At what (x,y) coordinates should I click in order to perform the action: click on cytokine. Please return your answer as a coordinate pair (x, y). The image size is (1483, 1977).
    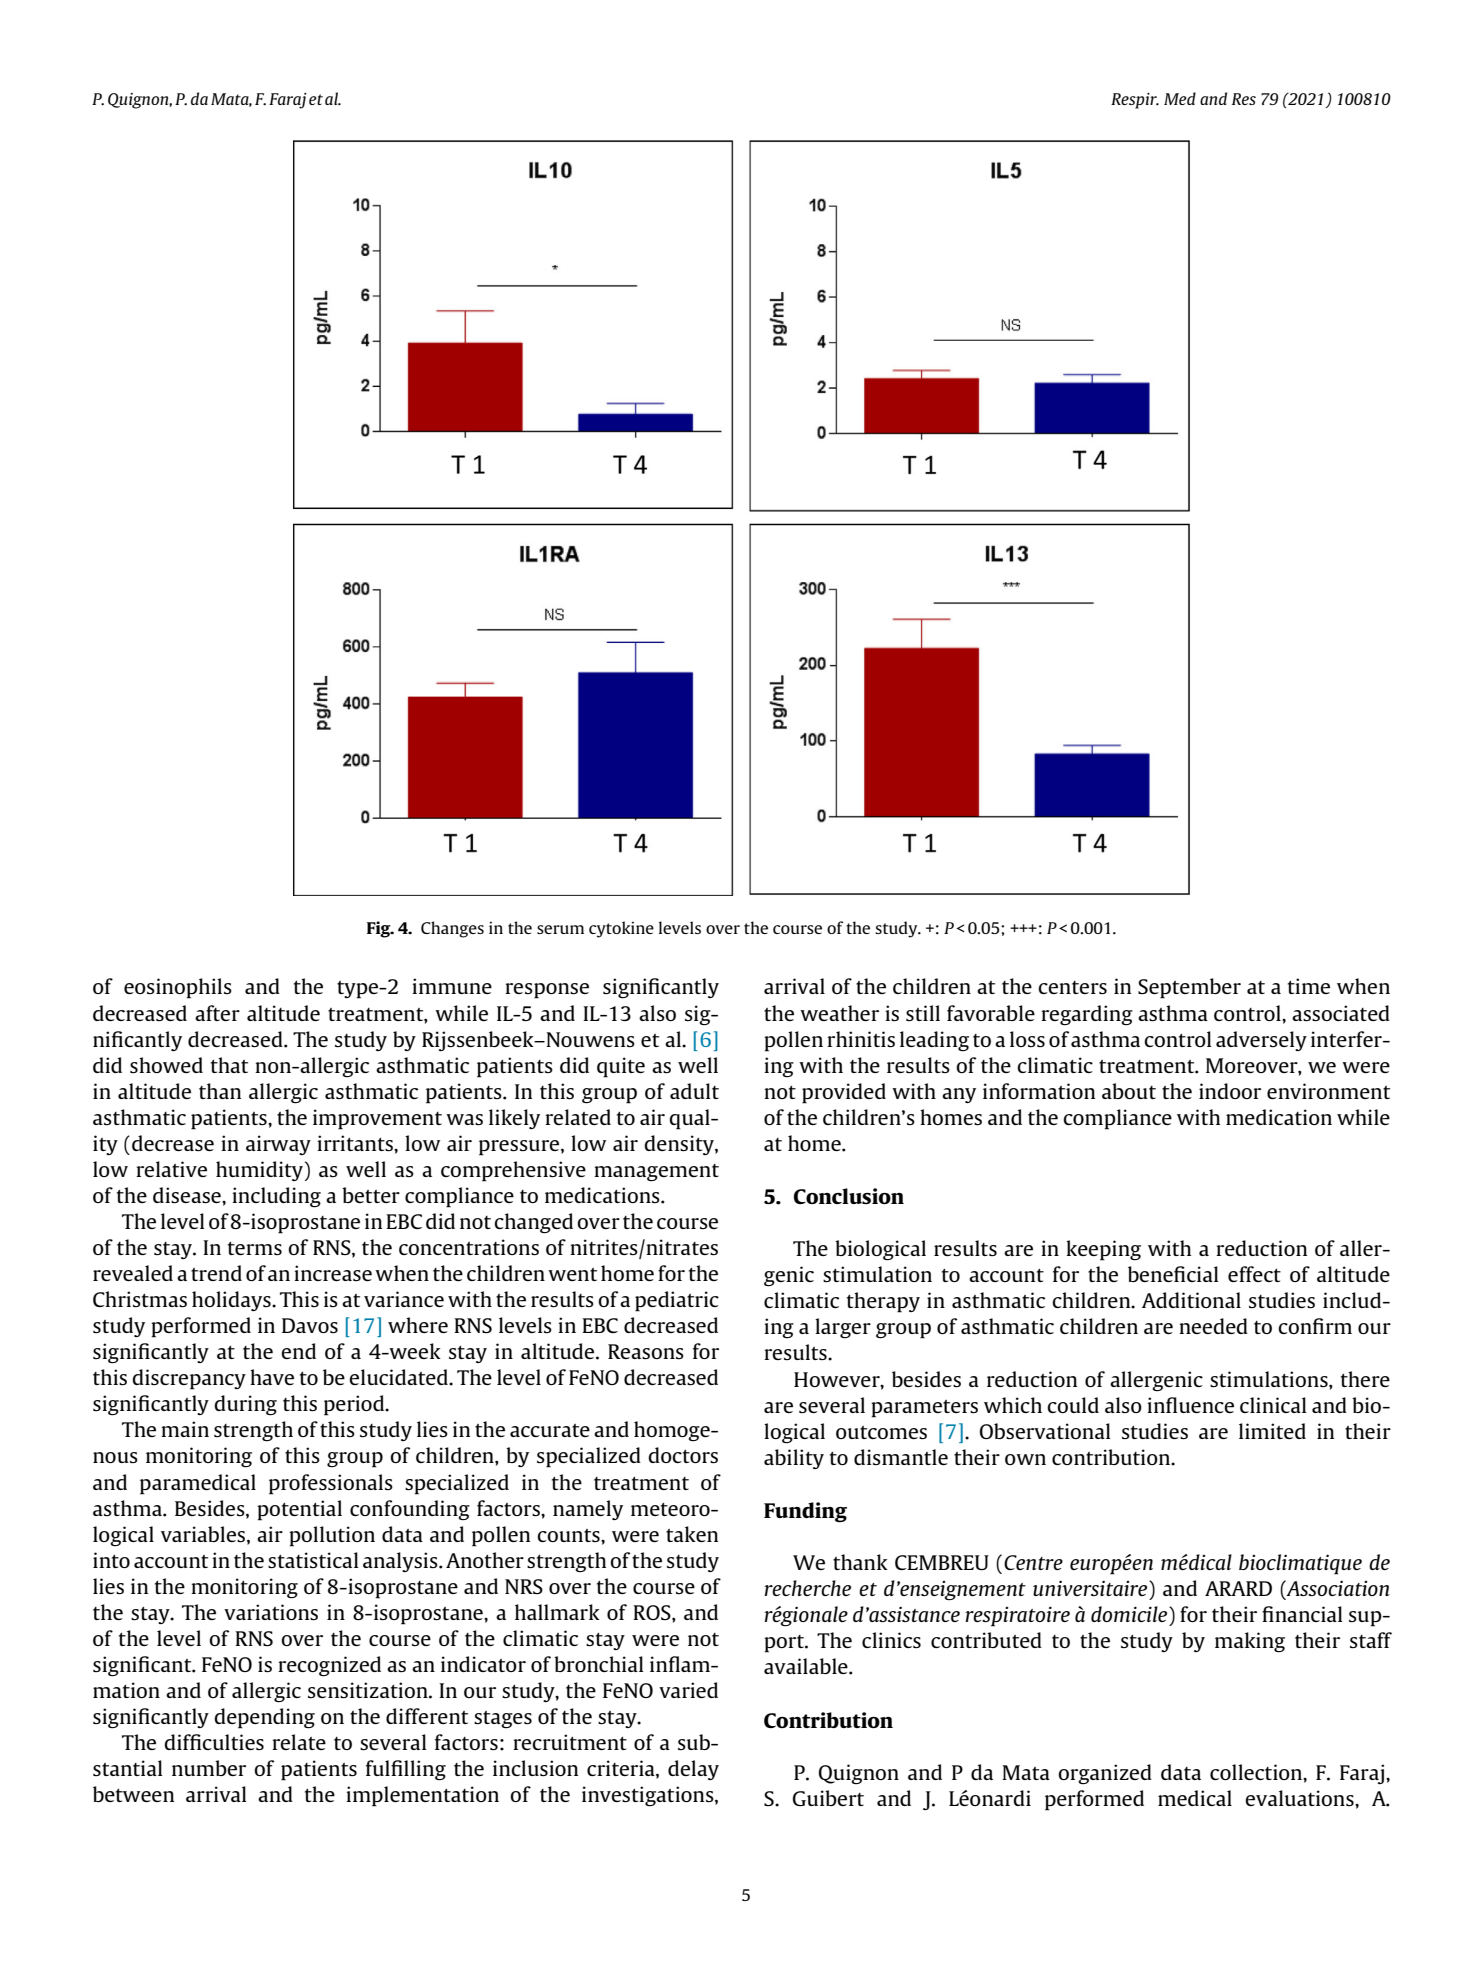
    Looking at the image, I should click on (621, 929).
